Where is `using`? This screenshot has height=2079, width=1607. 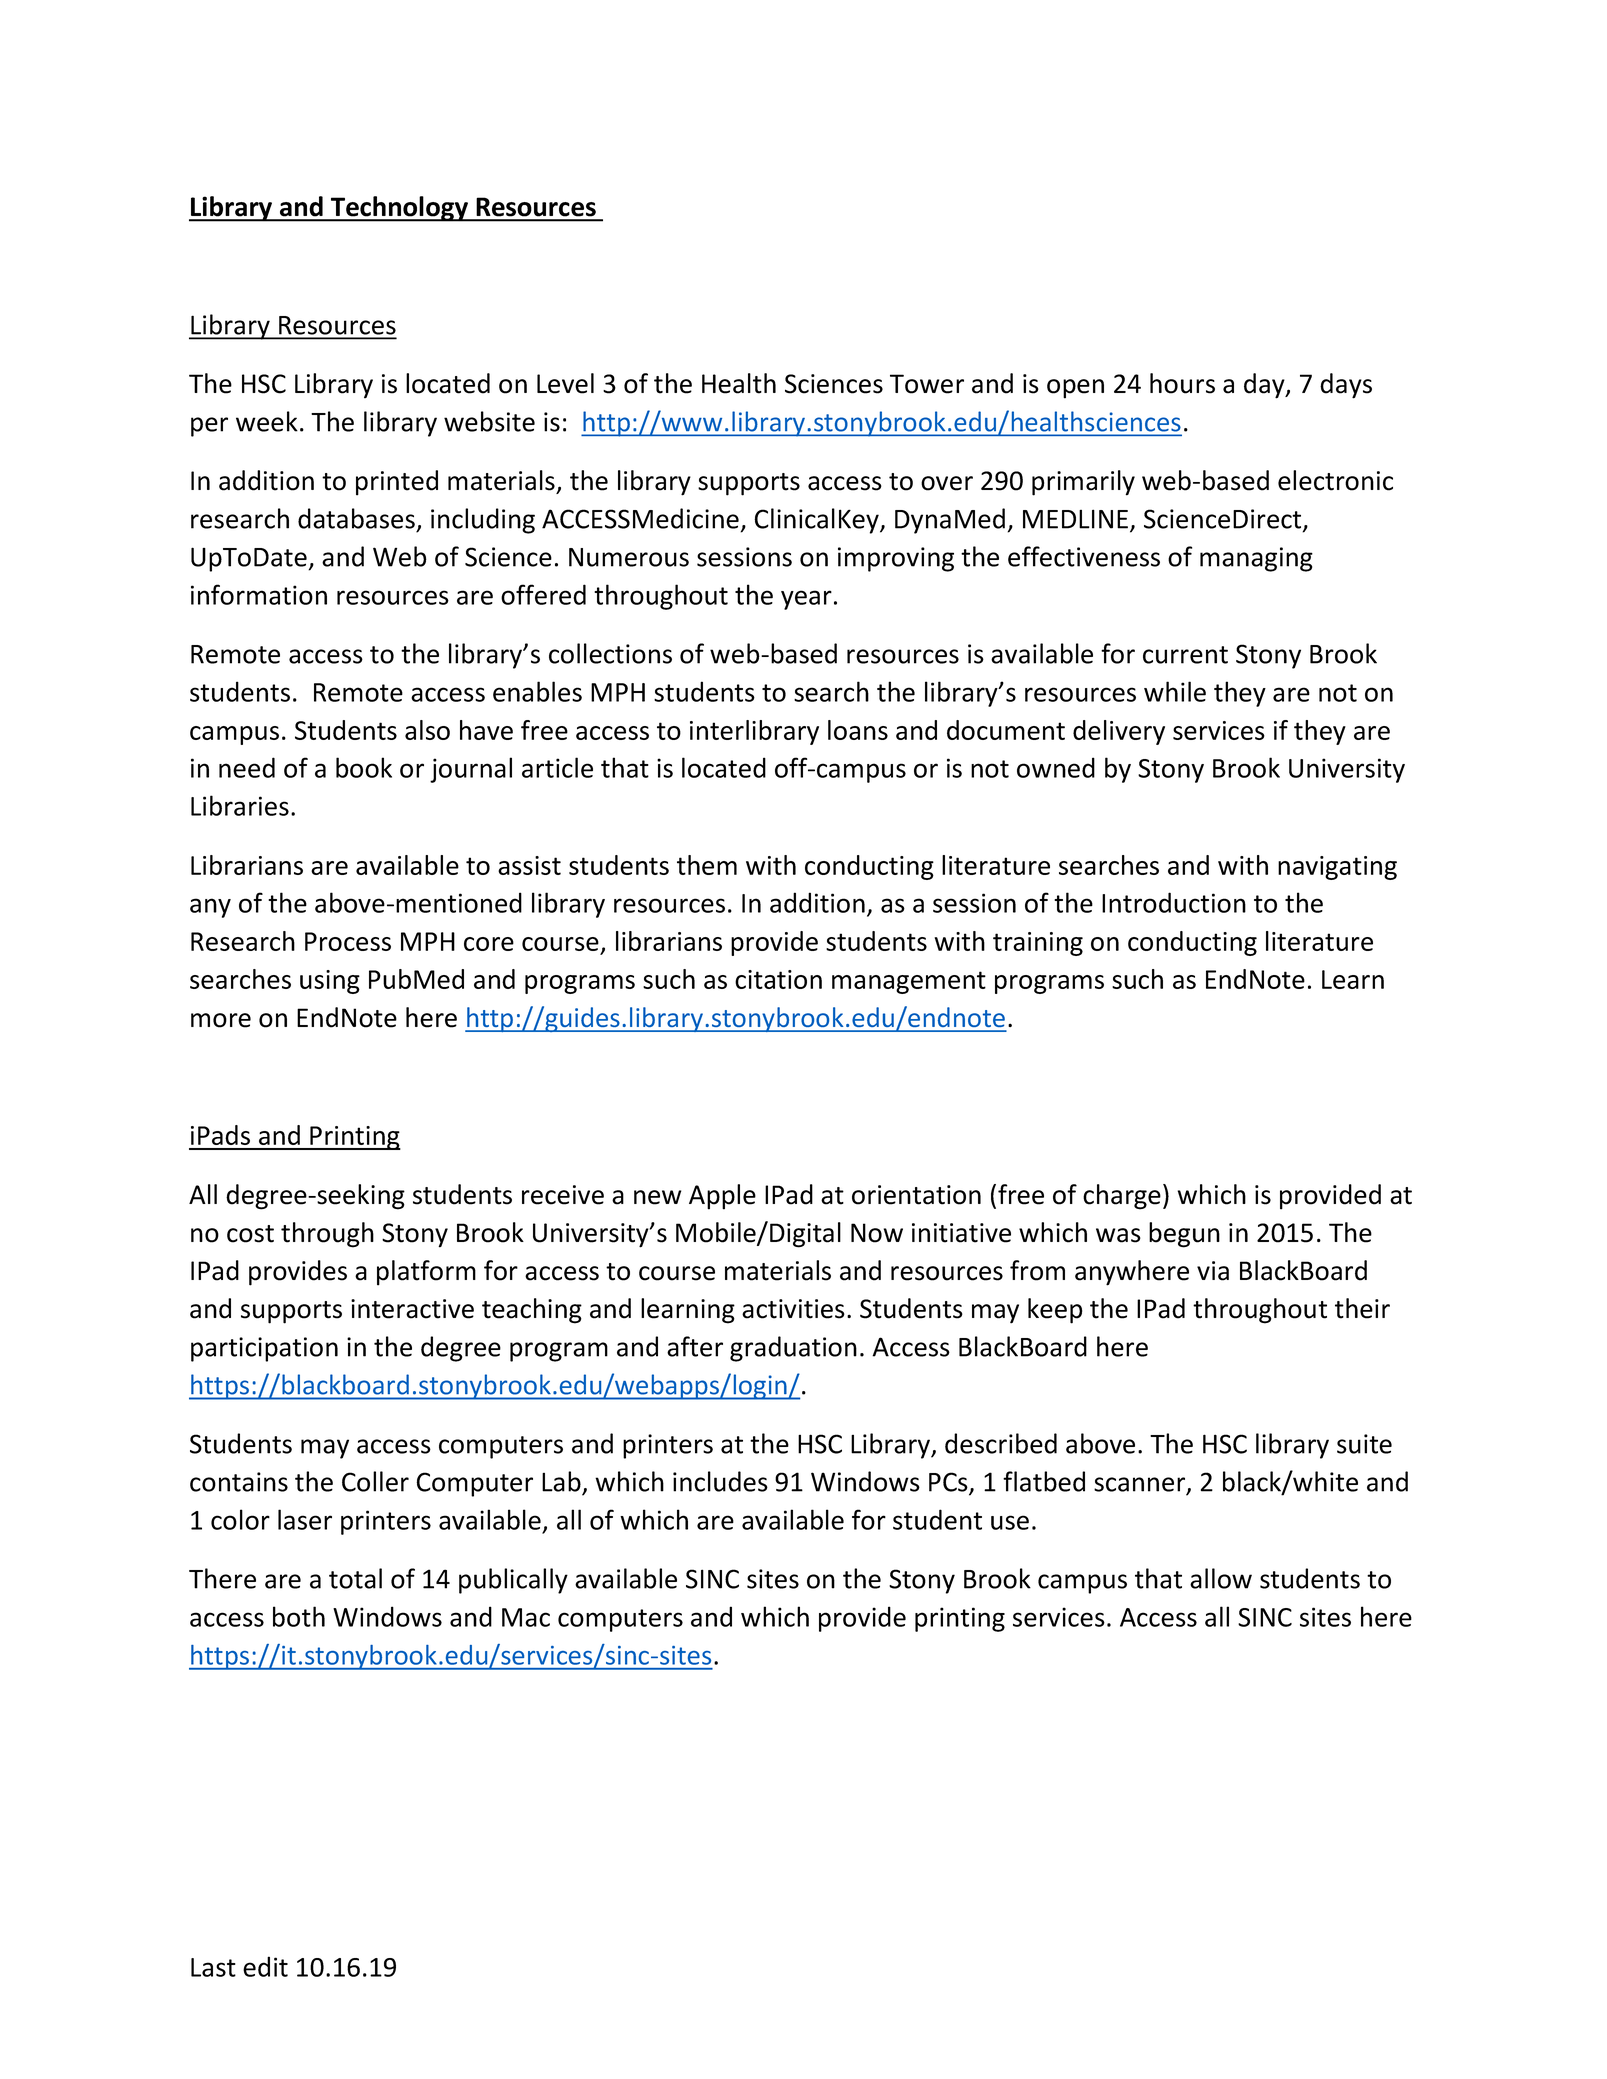
using is located at coordinates (330, 982).
